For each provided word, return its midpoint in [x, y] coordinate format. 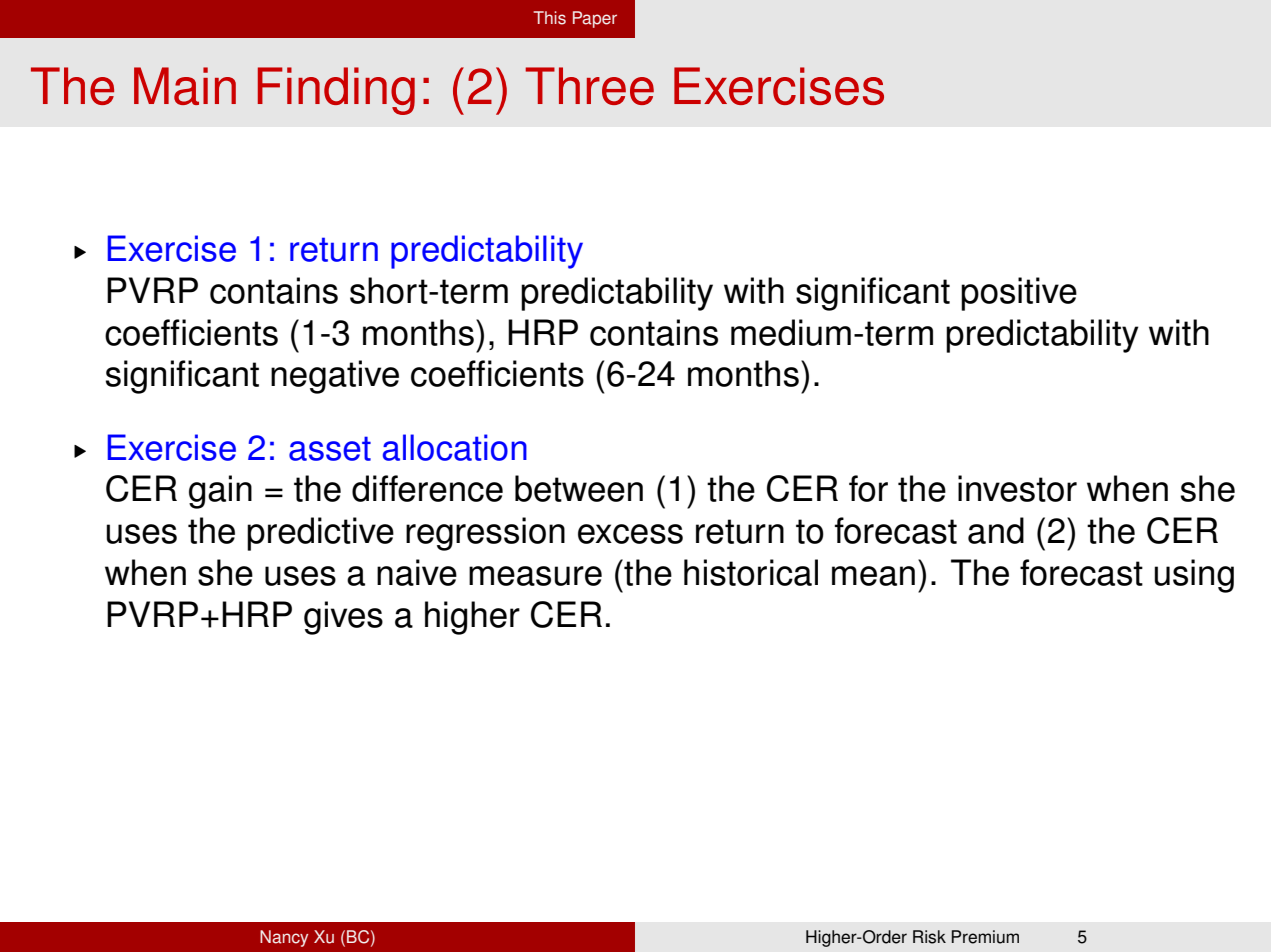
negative [335, 377]
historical [751, 572]
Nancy [284, 938]
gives [343, 618]
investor [1017, 488]
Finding [336, 91]
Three [589, 86]
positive [1019, 294]
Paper [595, 19]
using [1194, 576]
